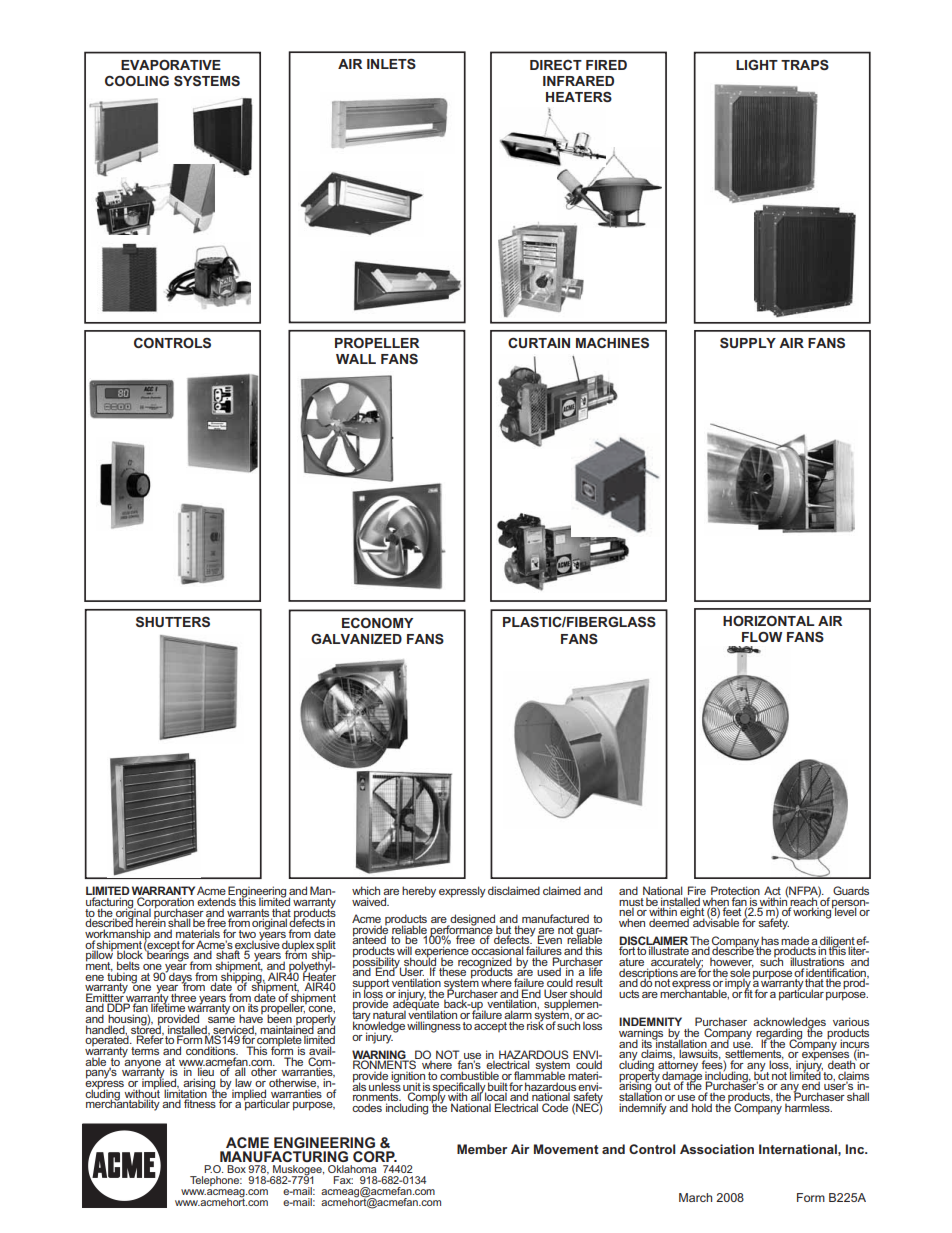 This screenshot has width=952, height=1233. I want to click on made, so click(795, 941).
